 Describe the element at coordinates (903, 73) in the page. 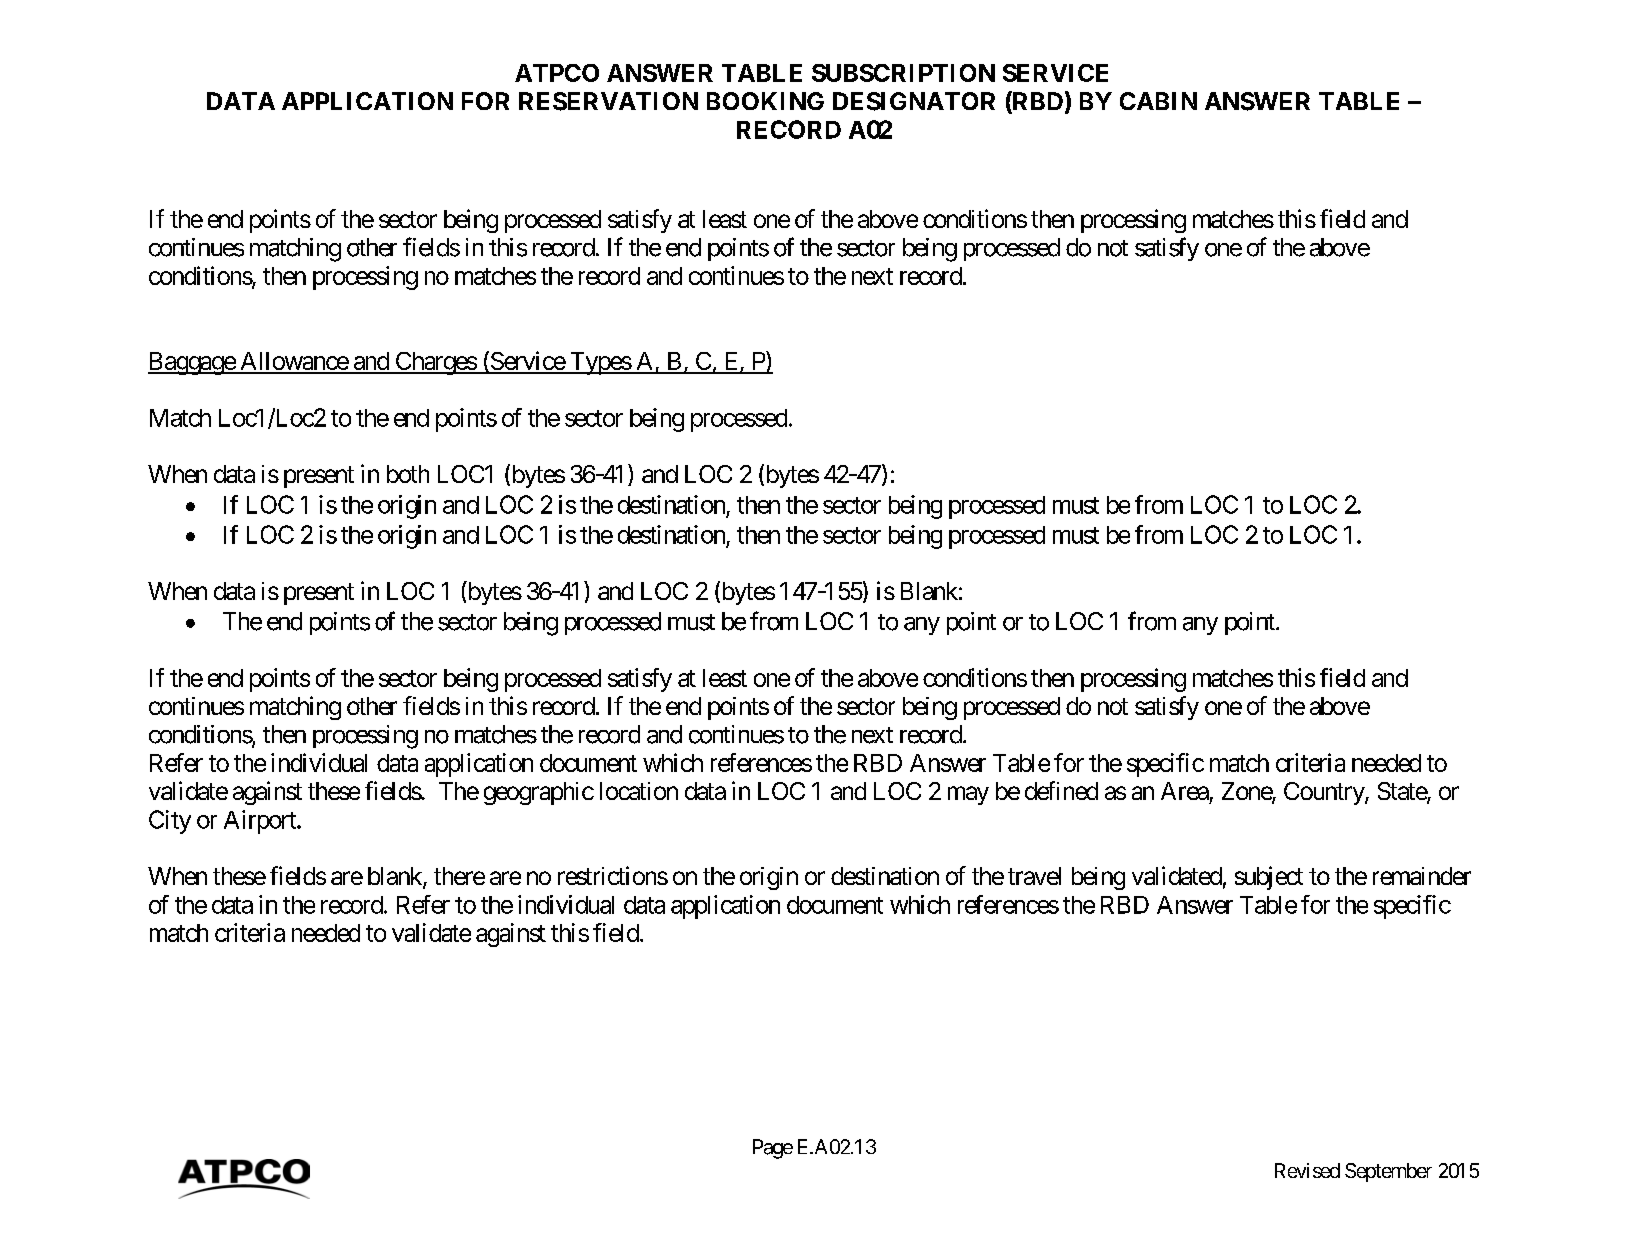

I see `SUBSCRIPTION` at that location.
